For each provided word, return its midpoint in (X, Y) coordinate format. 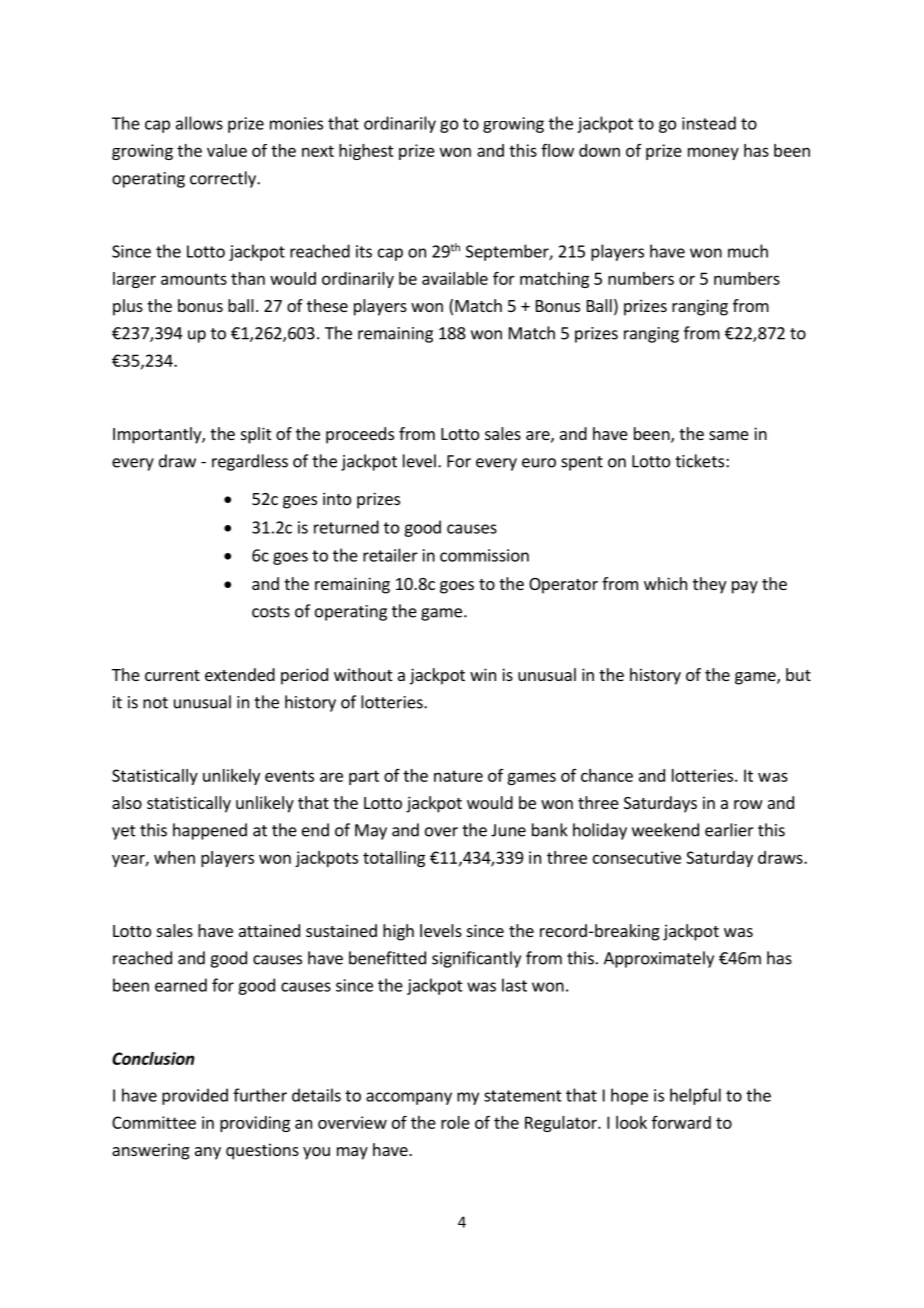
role (455, 1122)
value (227, 150)
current (172, 675)
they (709, 585)
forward (681, 1122)
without (363, 674)
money (713, 153)
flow (557, 150)
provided (195, 1096)
